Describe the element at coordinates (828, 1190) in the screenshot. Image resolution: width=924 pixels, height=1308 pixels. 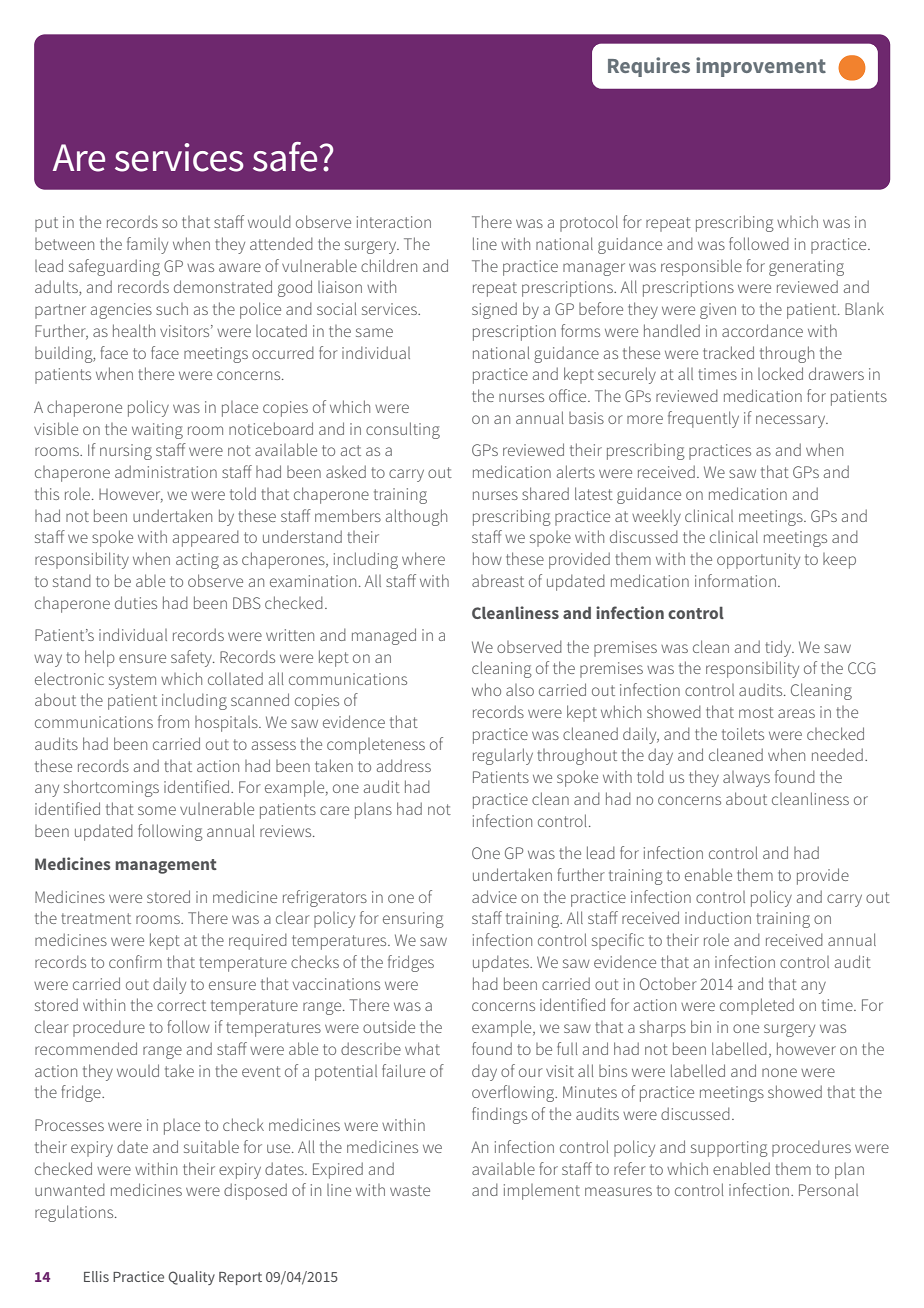
I see `Personal` at that location.
